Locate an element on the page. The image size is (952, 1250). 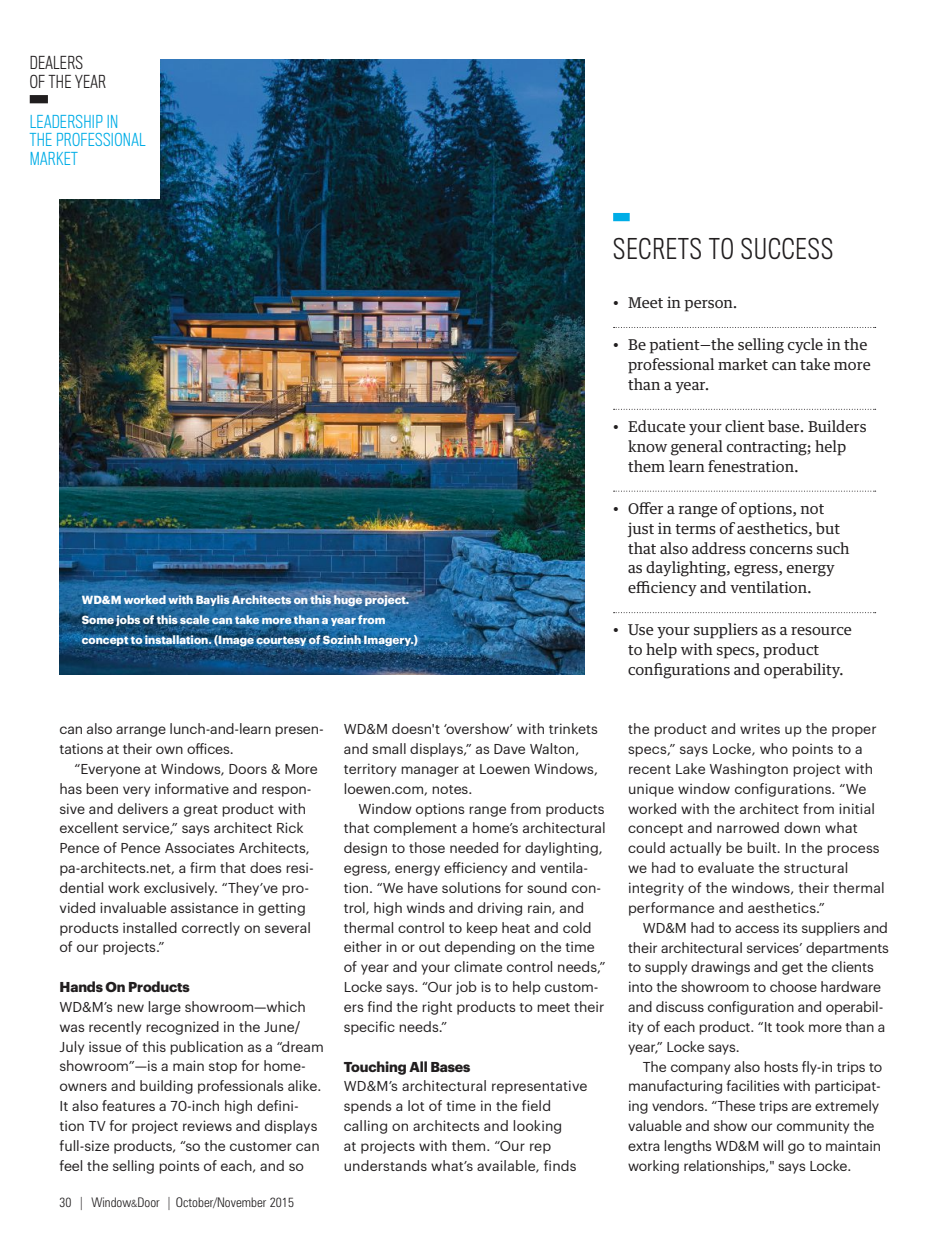
notes is located at coordinates (451, 789).
